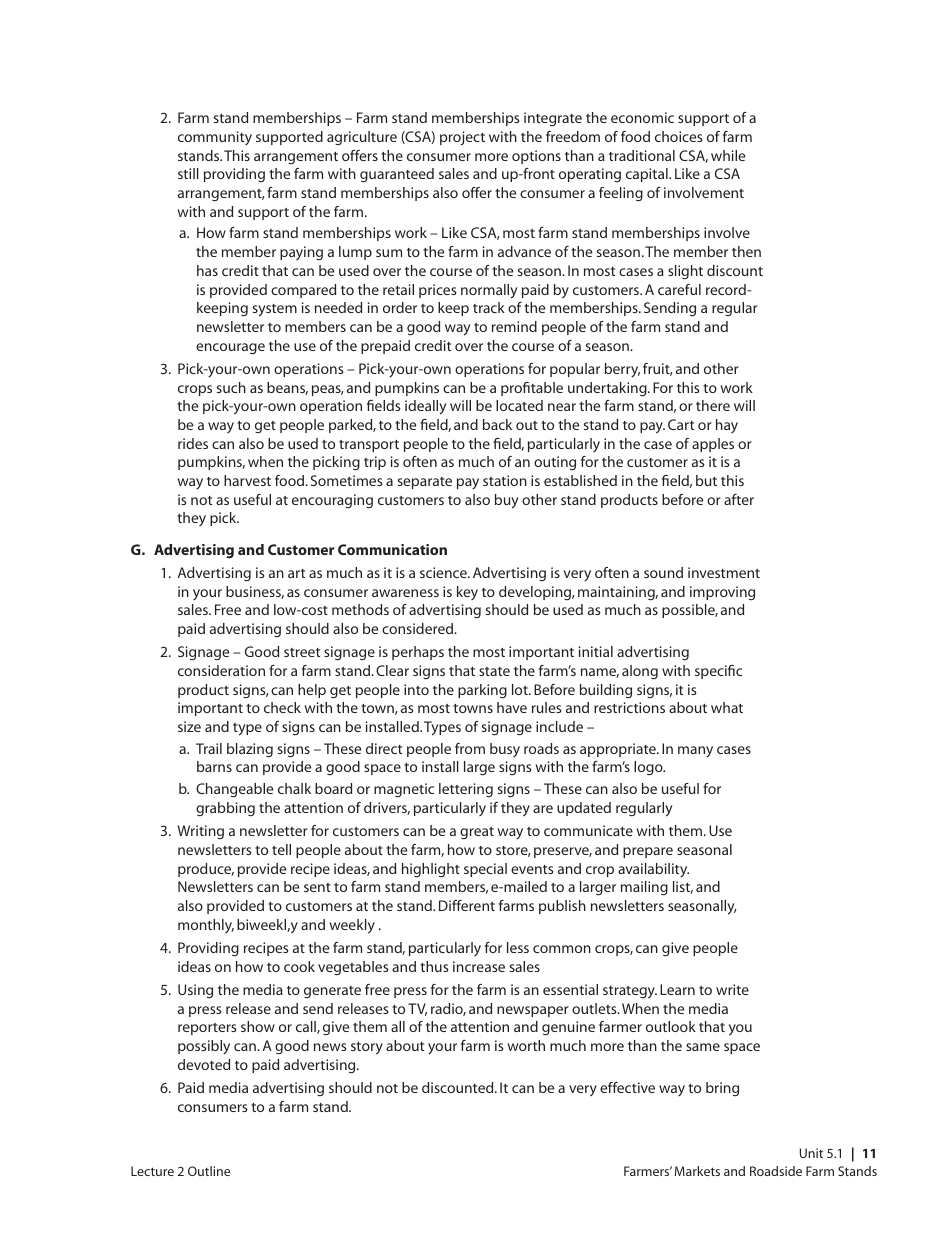 The height and width of the screenshot is (1233, 952). I want to click on still, so click(188, 173).
